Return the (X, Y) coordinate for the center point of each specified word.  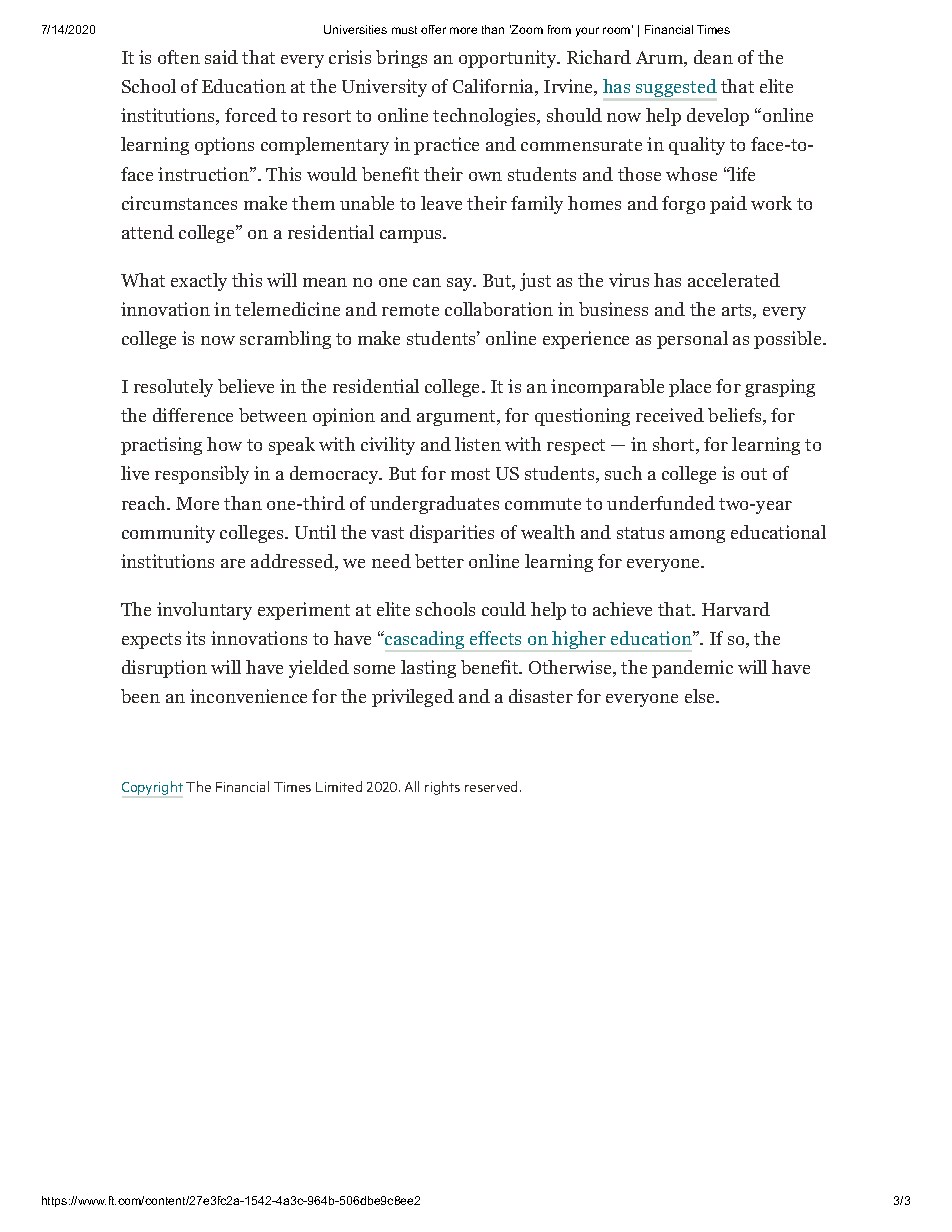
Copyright (152, 788)
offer (433, 29)
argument (457, 418)
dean (713, 57)
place (690, 388)
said (221, 57)
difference (193, 415)
